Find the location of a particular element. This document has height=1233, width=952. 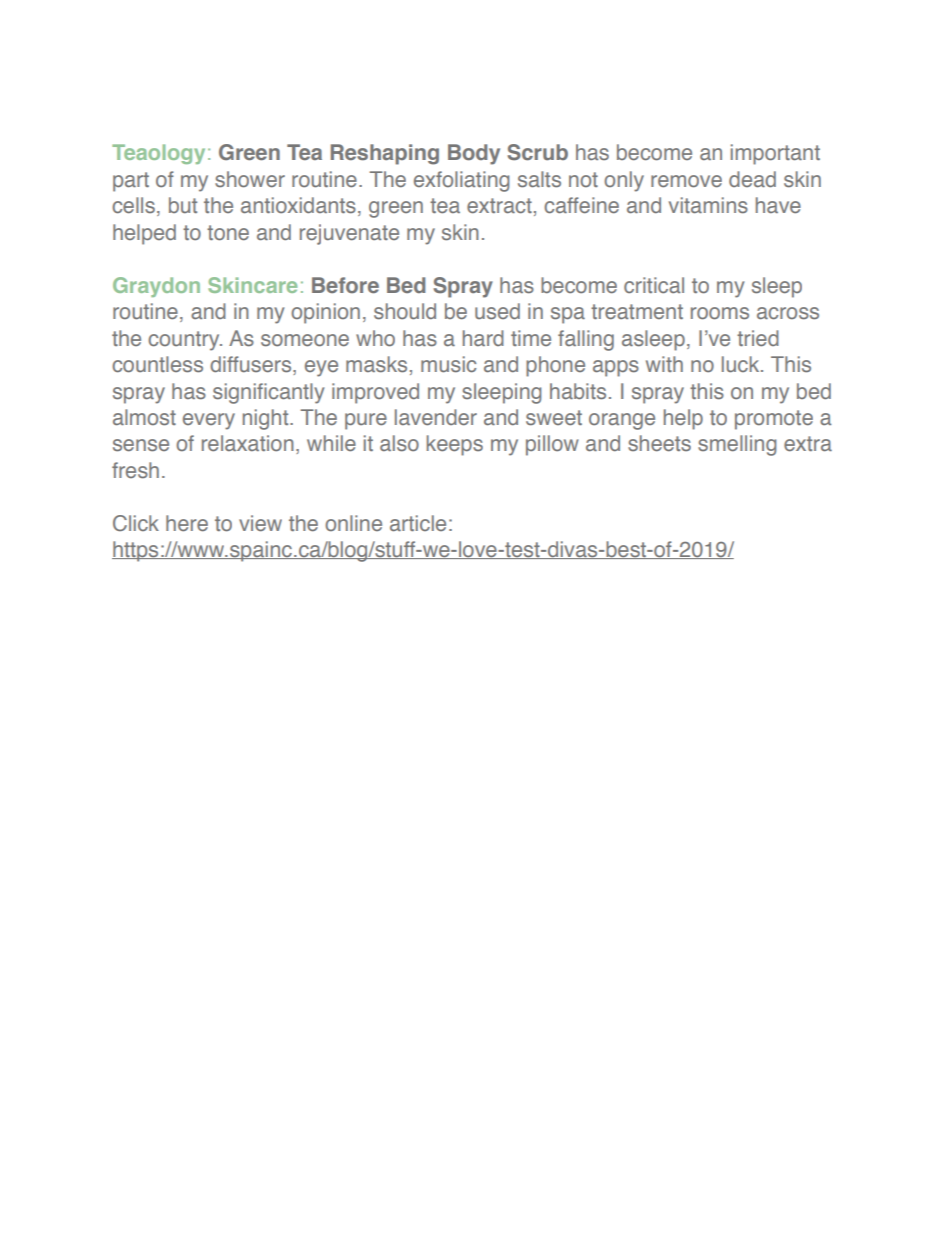

shower is located at coordinates (250, 179).
